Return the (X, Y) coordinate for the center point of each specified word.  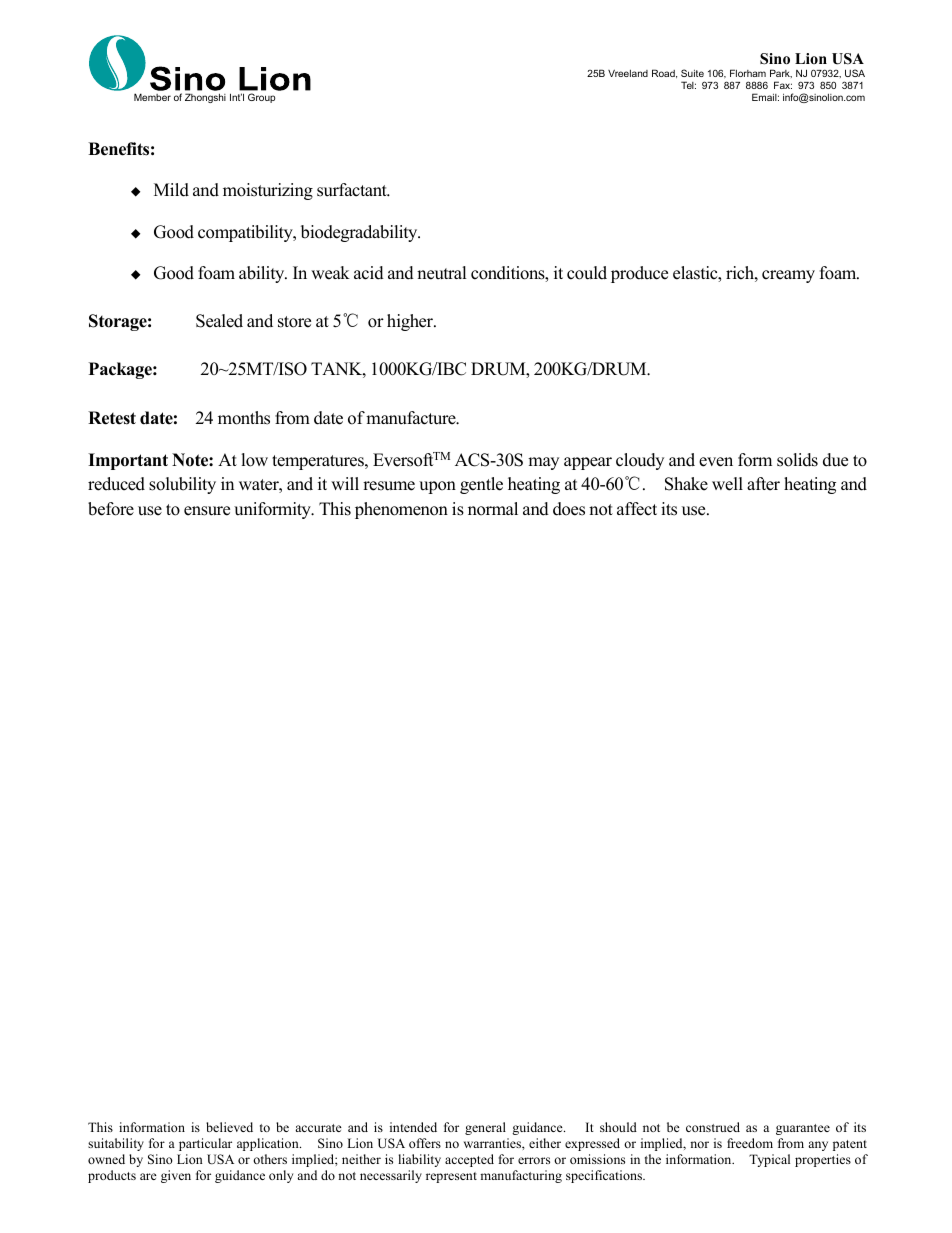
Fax (783, 85)
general (485, 1128)
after (763, 484)
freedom (750, 1143)
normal (493, 509)
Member (152, 97)
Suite (692, 73)
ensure (207, 511)
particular (205, 1144)
